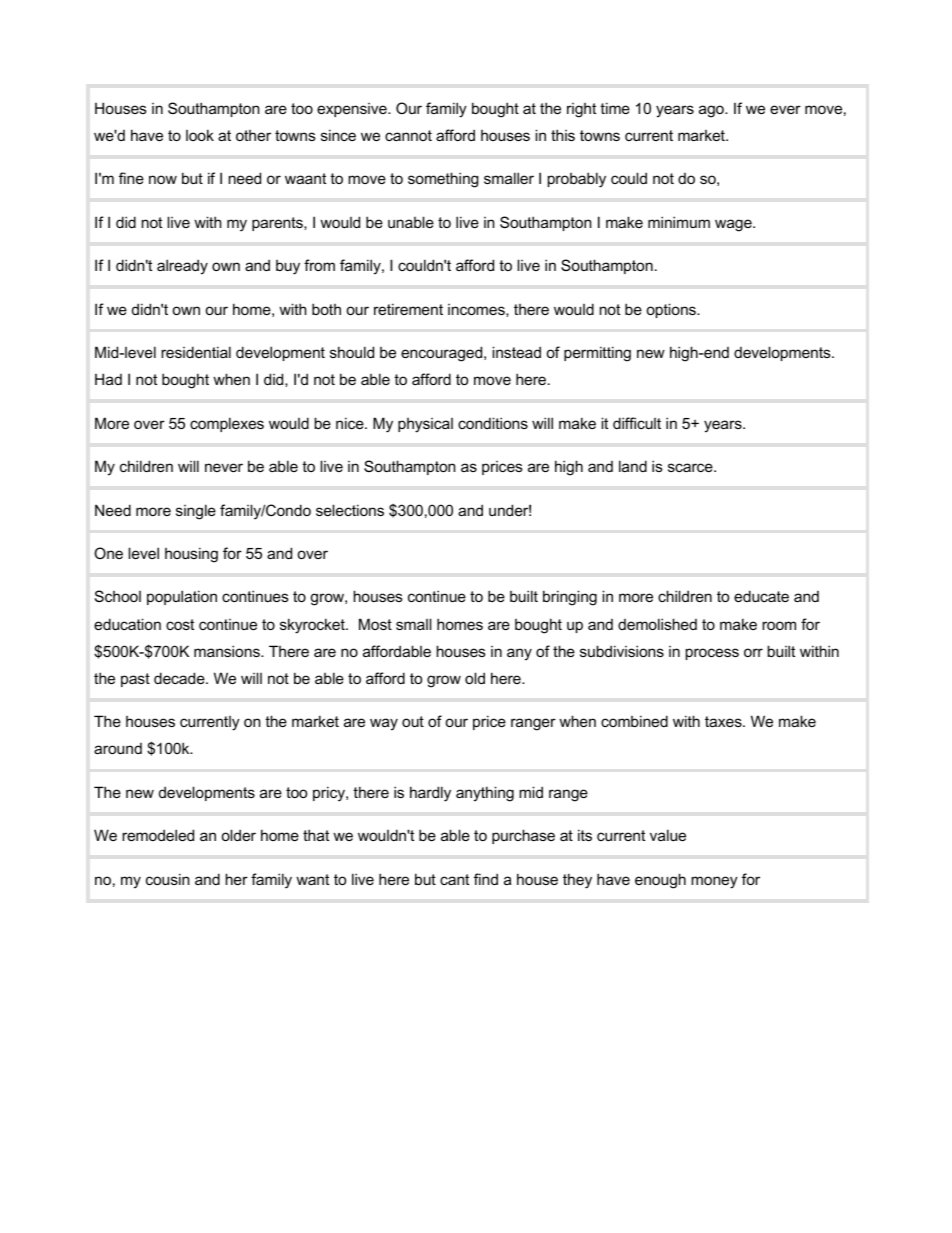  I want to click on cant, so click(454, 879).
